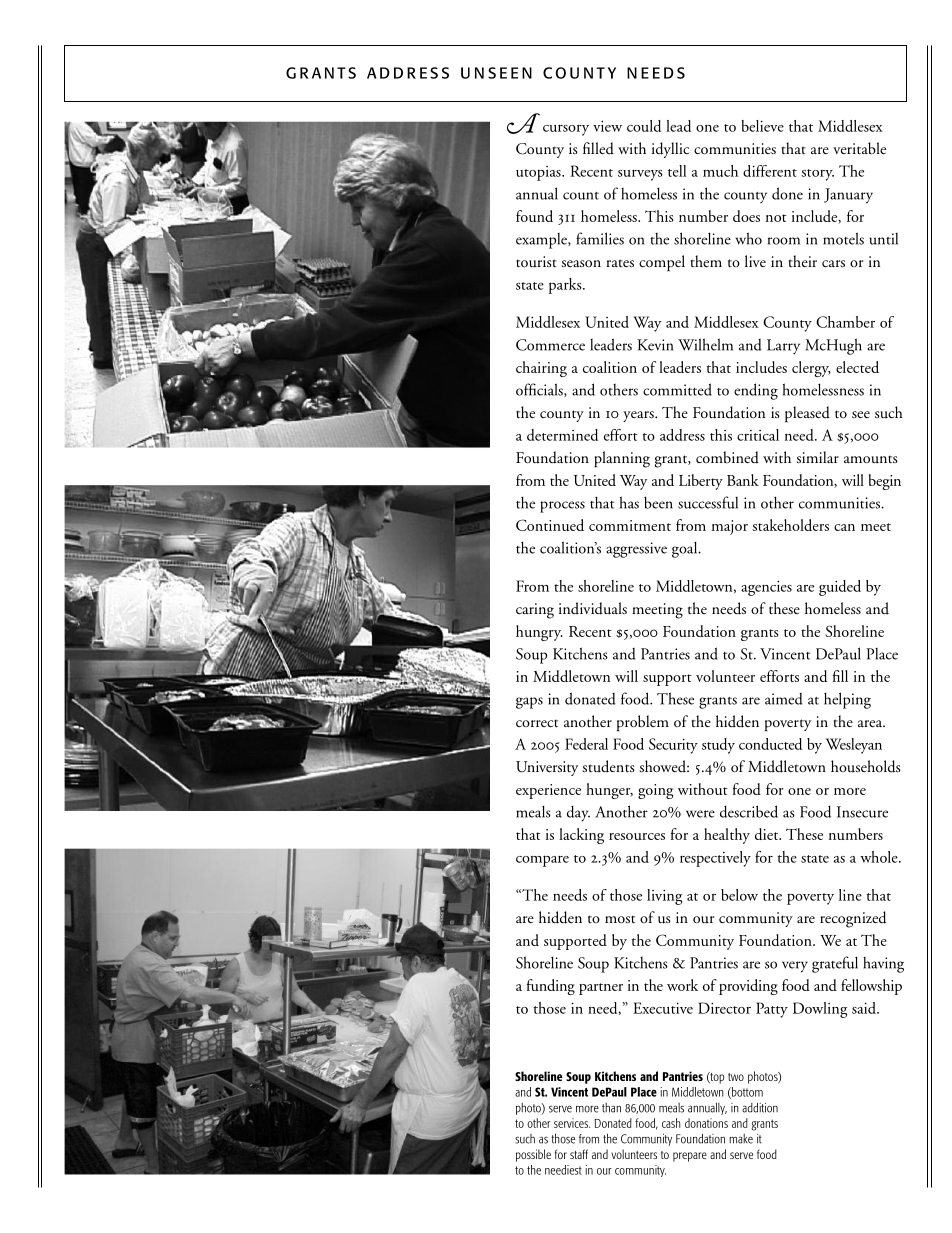 This screenshot has height=1233, width=952. What do you see at coordinates (533, 1155) in the screenshot?
I see `possible` at bounding box center [533, 1155].
